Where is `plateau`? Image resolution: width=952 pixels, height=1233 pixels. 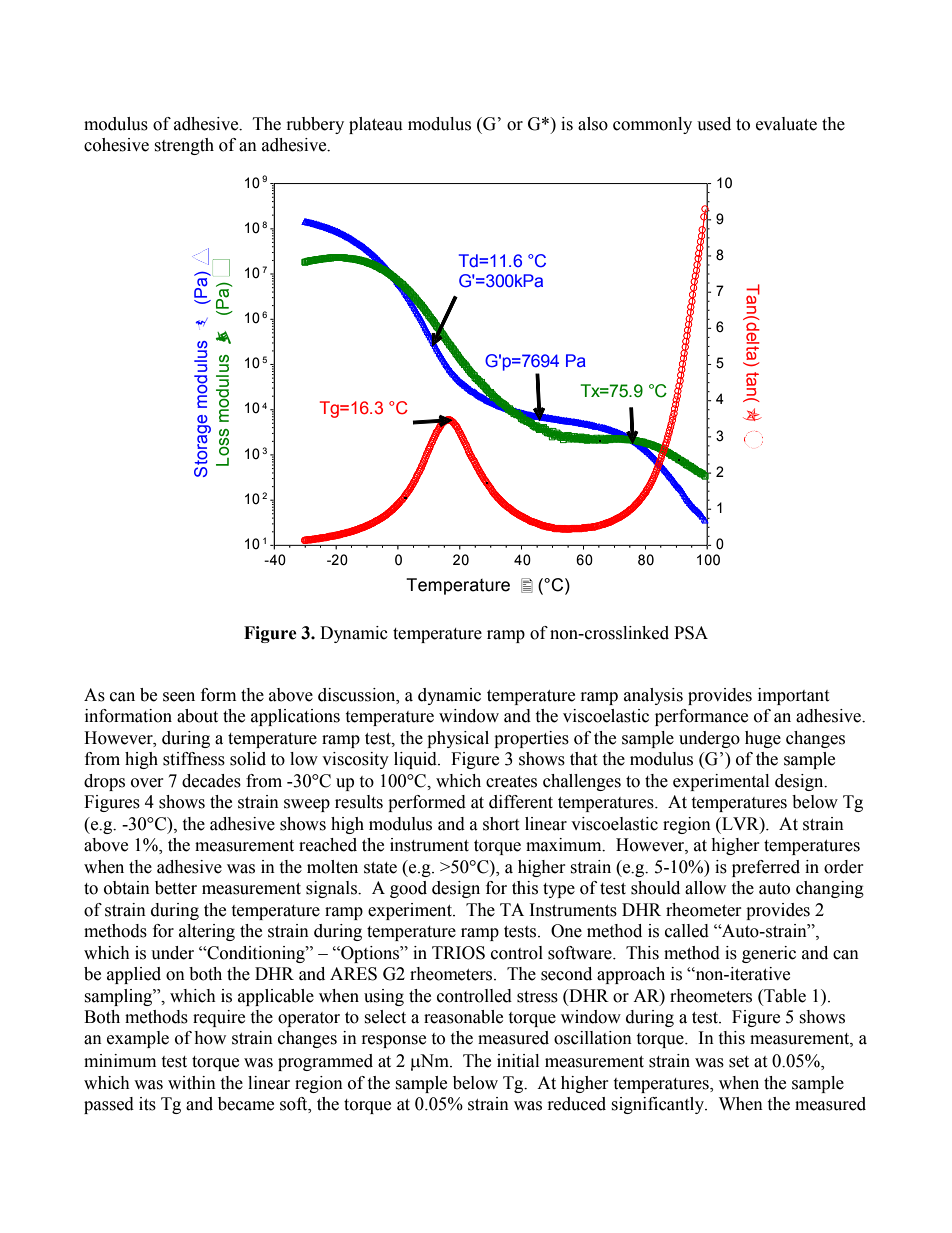 plateau is located at coordinates (376, 125).
